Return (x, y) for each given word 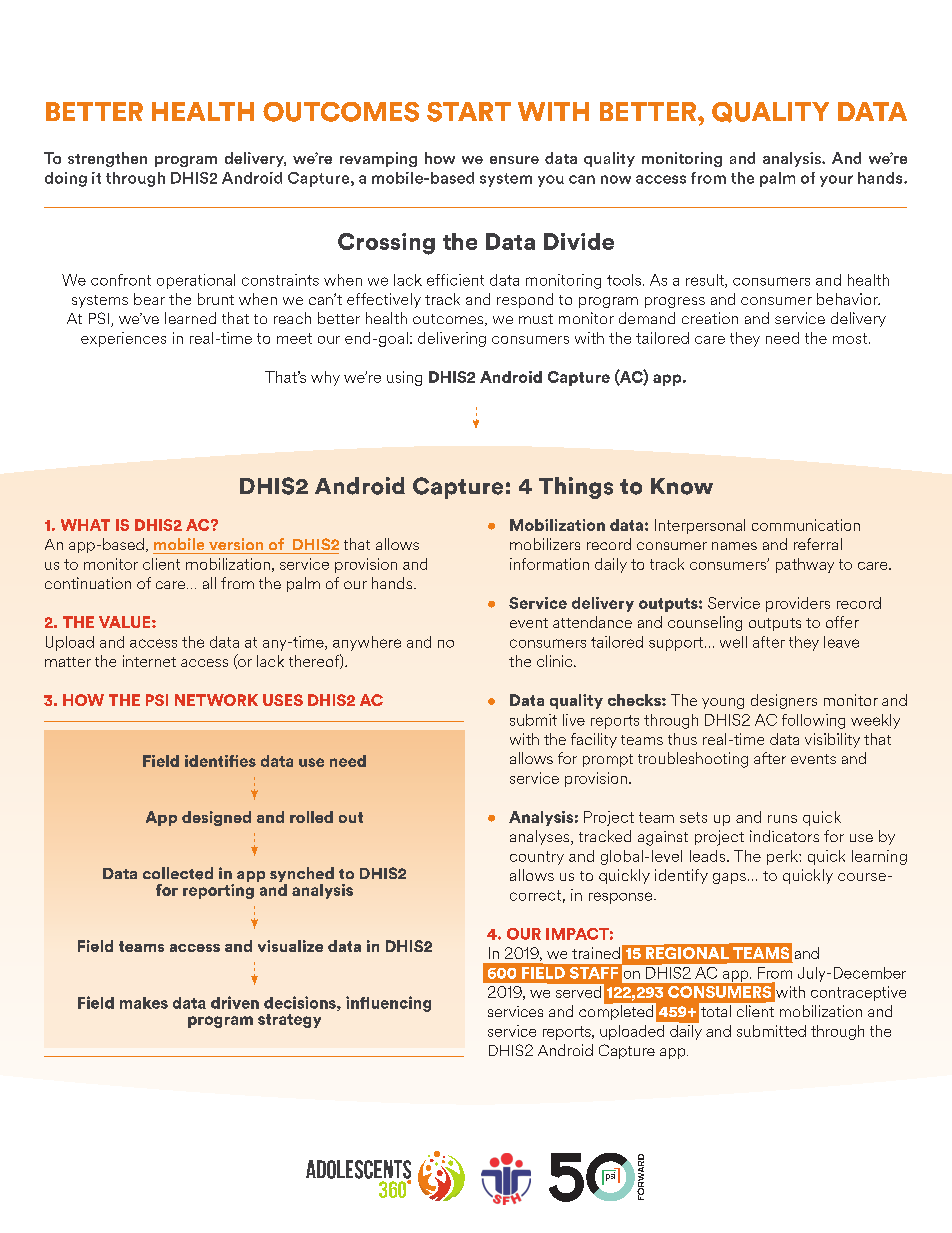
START (469, 112)
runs (782, 819)
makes (144, 1003)
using (404, 378)
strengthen (107, 159)
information (549, 564)
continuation (88, 583)
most (851, 338)
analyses (541, 837)
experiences (123, 339)
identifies (220, 761)
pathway (805, 565)
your (836, 181)
